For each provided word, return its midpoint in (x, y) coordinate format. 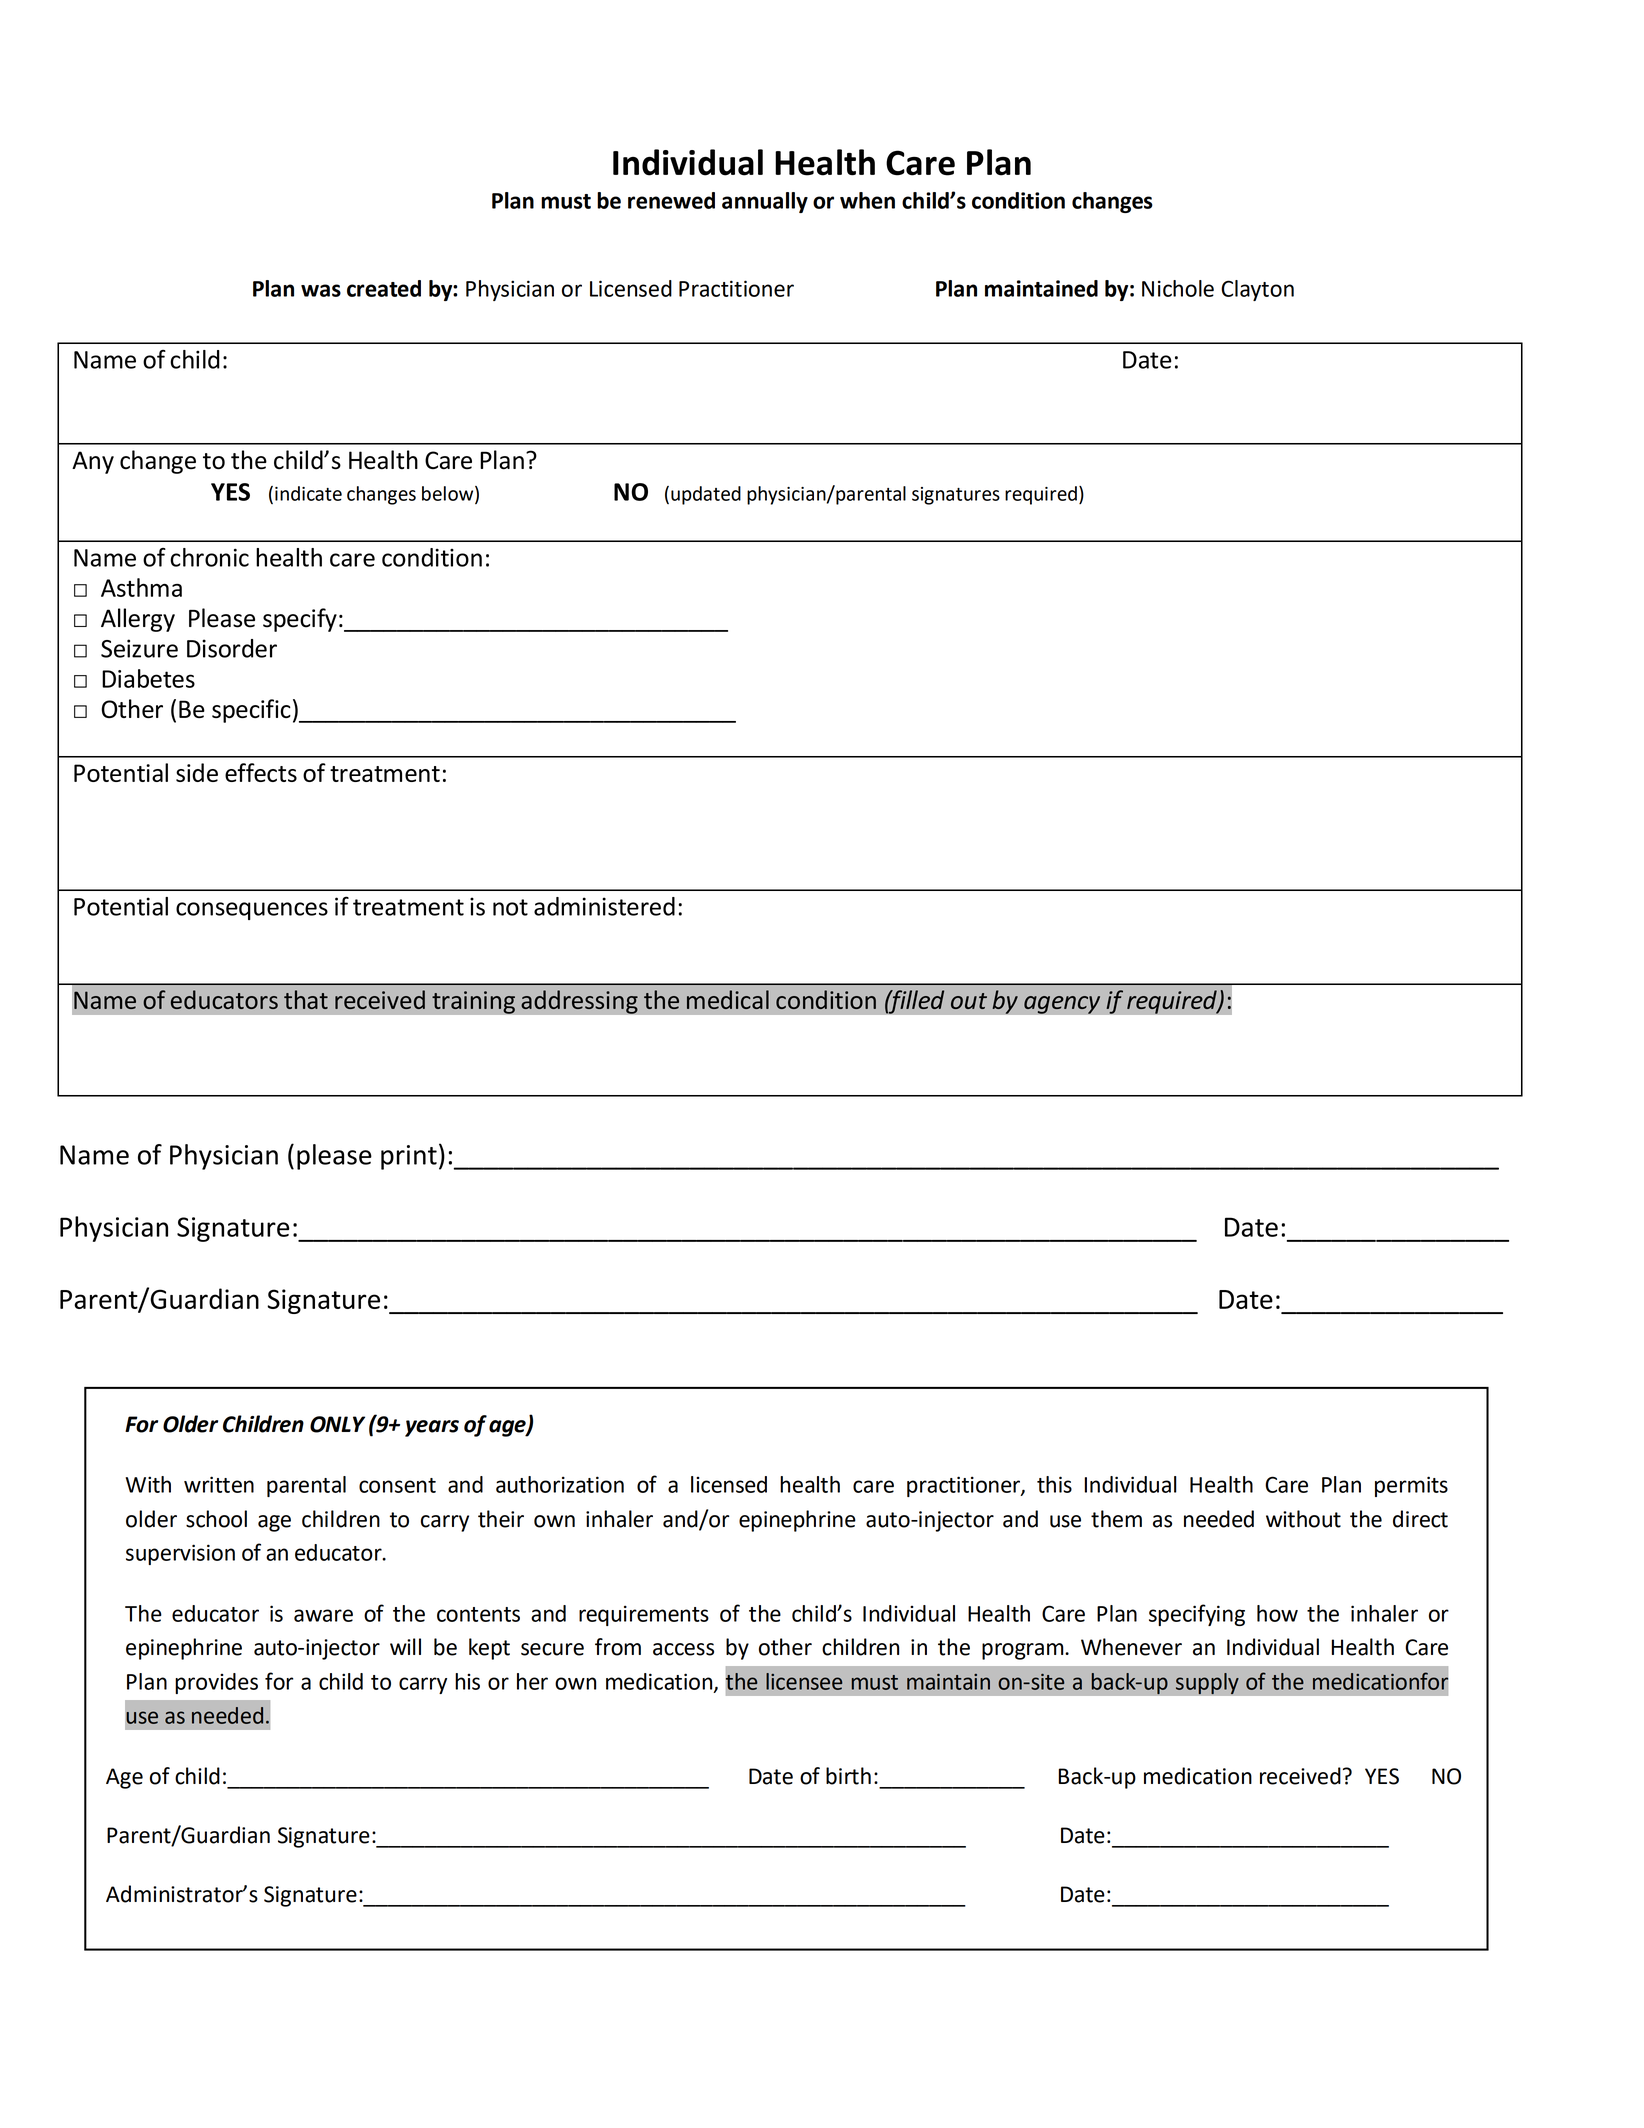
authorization (560, 1484)
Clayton (1257, 290)
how (1277, 1613)
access (683, 1649)
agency (1062, 1005)
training (473, 1002)
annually (765, 202)
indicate (308, 493)
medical (728, 999)
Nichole (1178, 288)
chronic (209, 557)
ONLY (337, 1424)
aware (323, 1615)
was (321, 290)
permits (1411, 1486)
